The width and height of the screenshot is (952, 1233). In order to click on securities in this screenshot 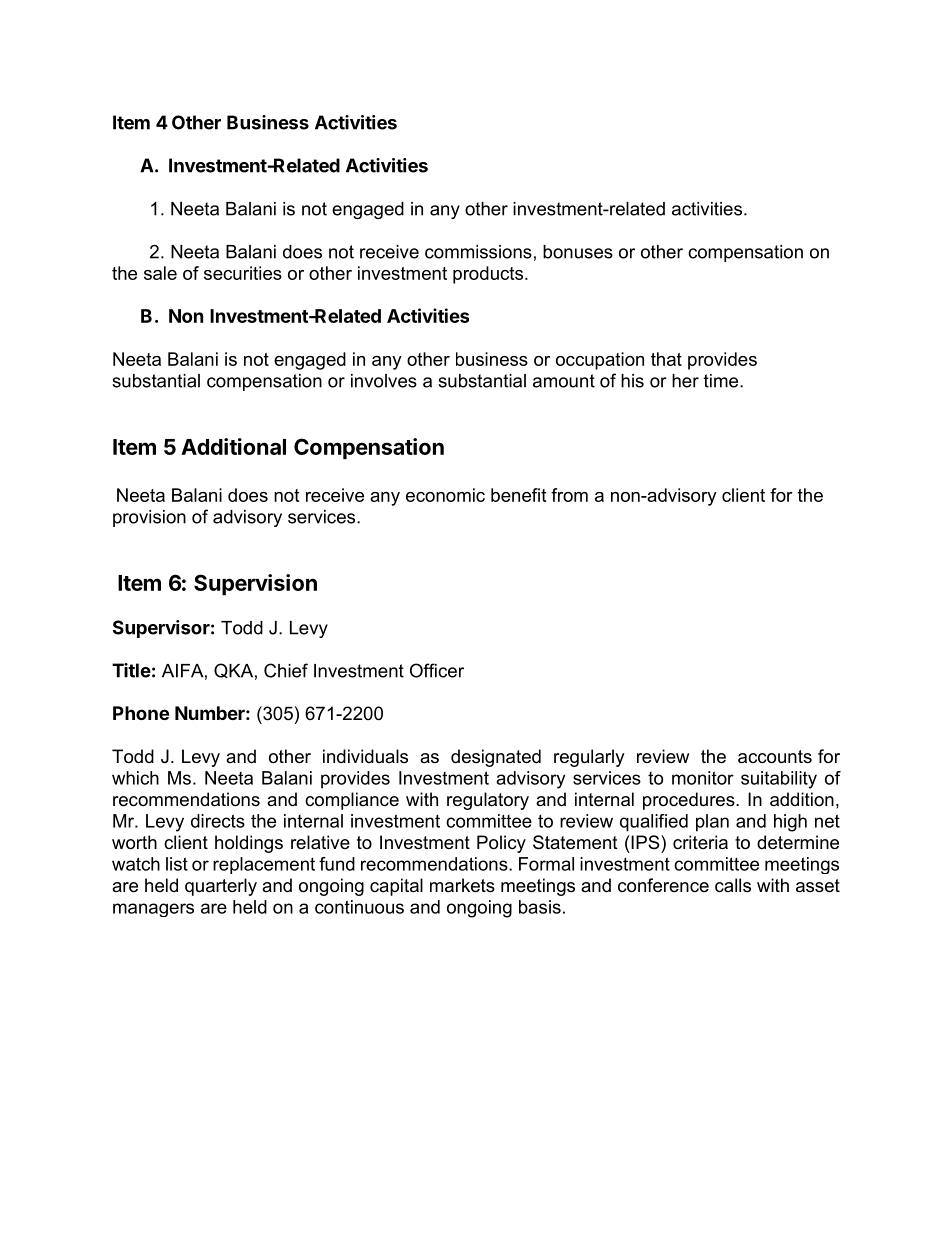, I will do `click(243, 273)`.
